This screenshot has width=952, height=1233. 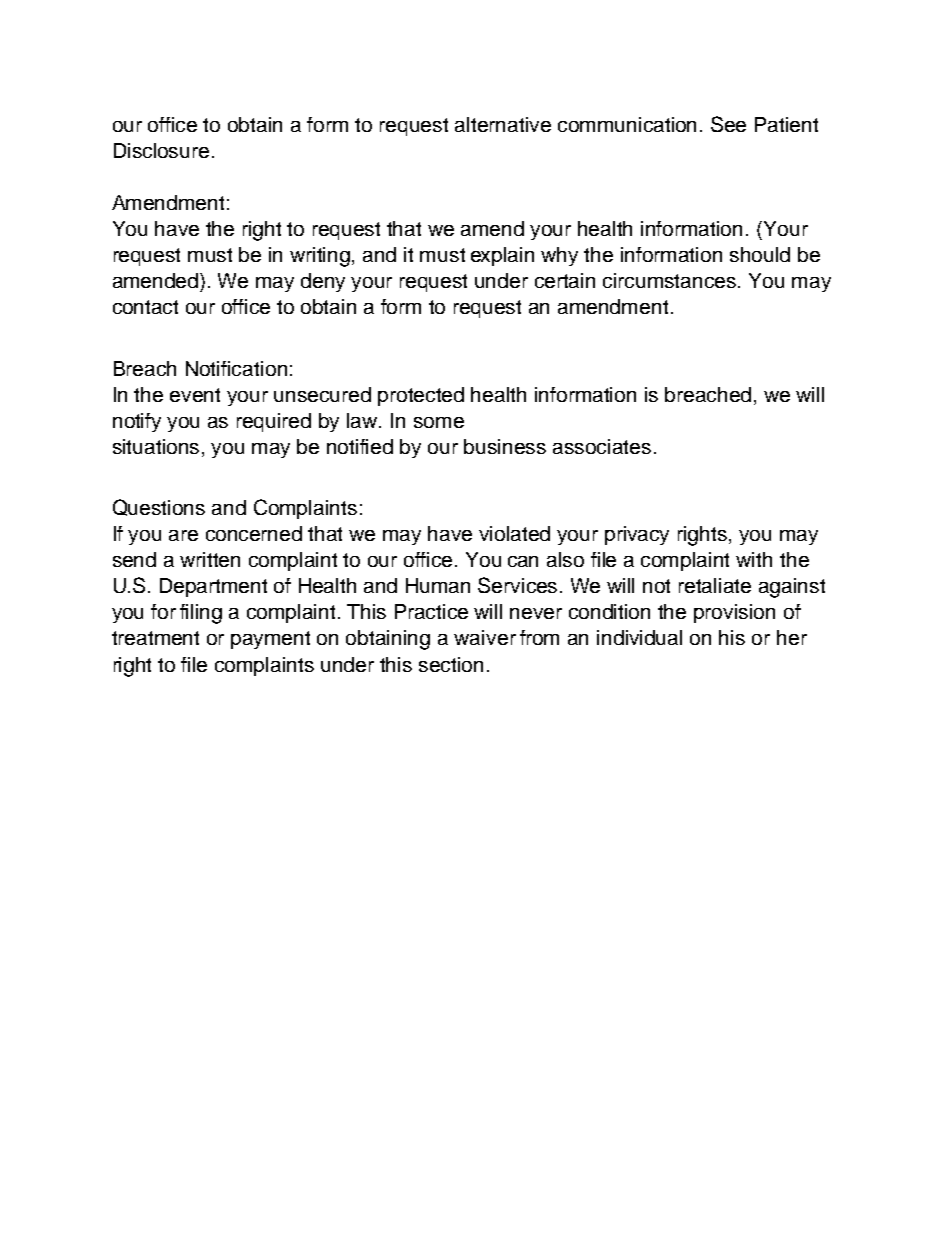 I want to click on waiver, so click(x=485, y=637).
